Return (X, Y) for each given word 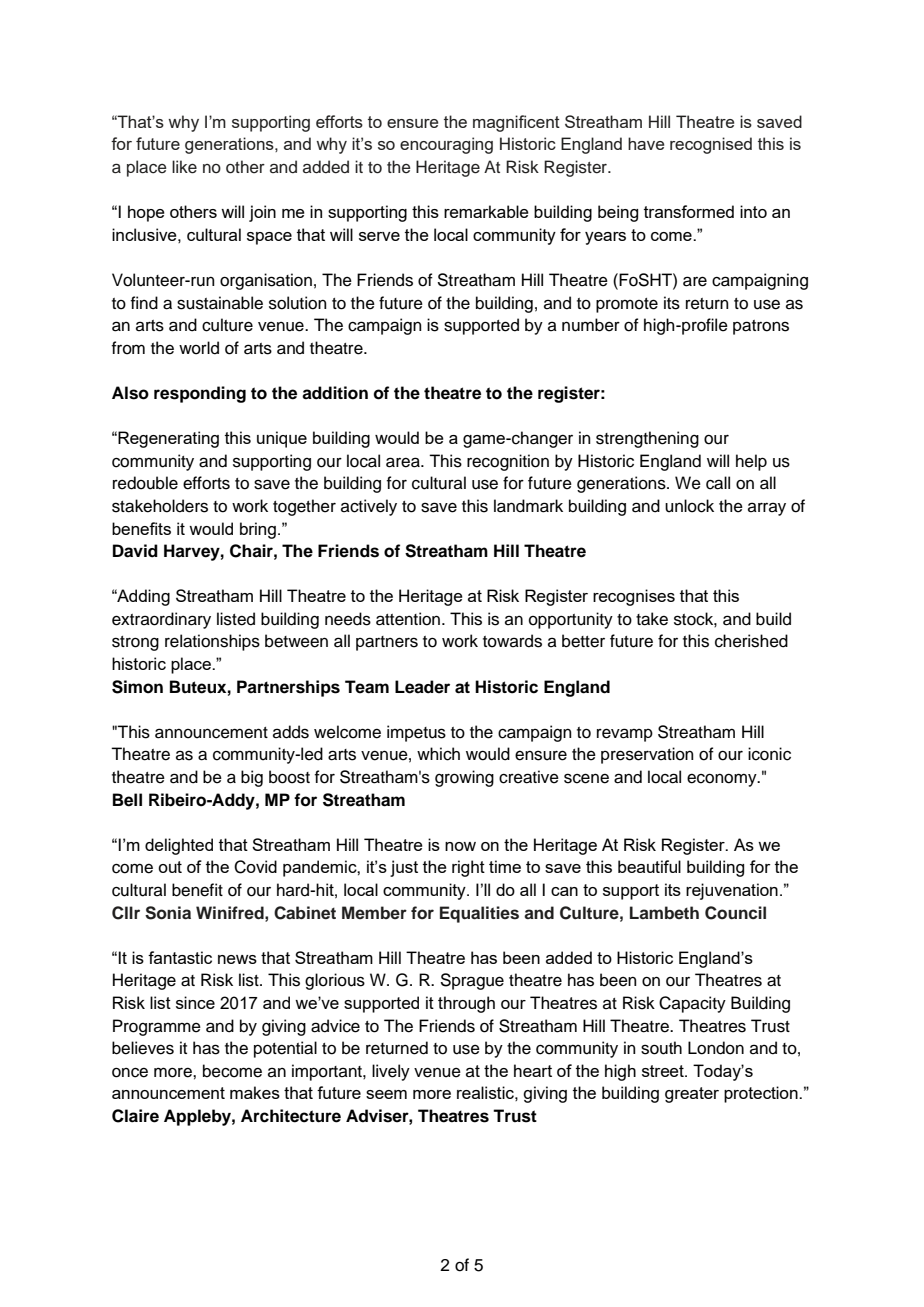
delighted (179, 846)
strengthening (647, 439)
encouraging (446, 145)
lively (391, 1072)
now (460, 846)
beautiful (649, 866)
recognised (711, 145)
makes (255, 1092)
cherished (751, 641)
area (404, 462)
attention (408, 619)
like (184, 167)
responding (200, 394)
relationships (212, 642)
